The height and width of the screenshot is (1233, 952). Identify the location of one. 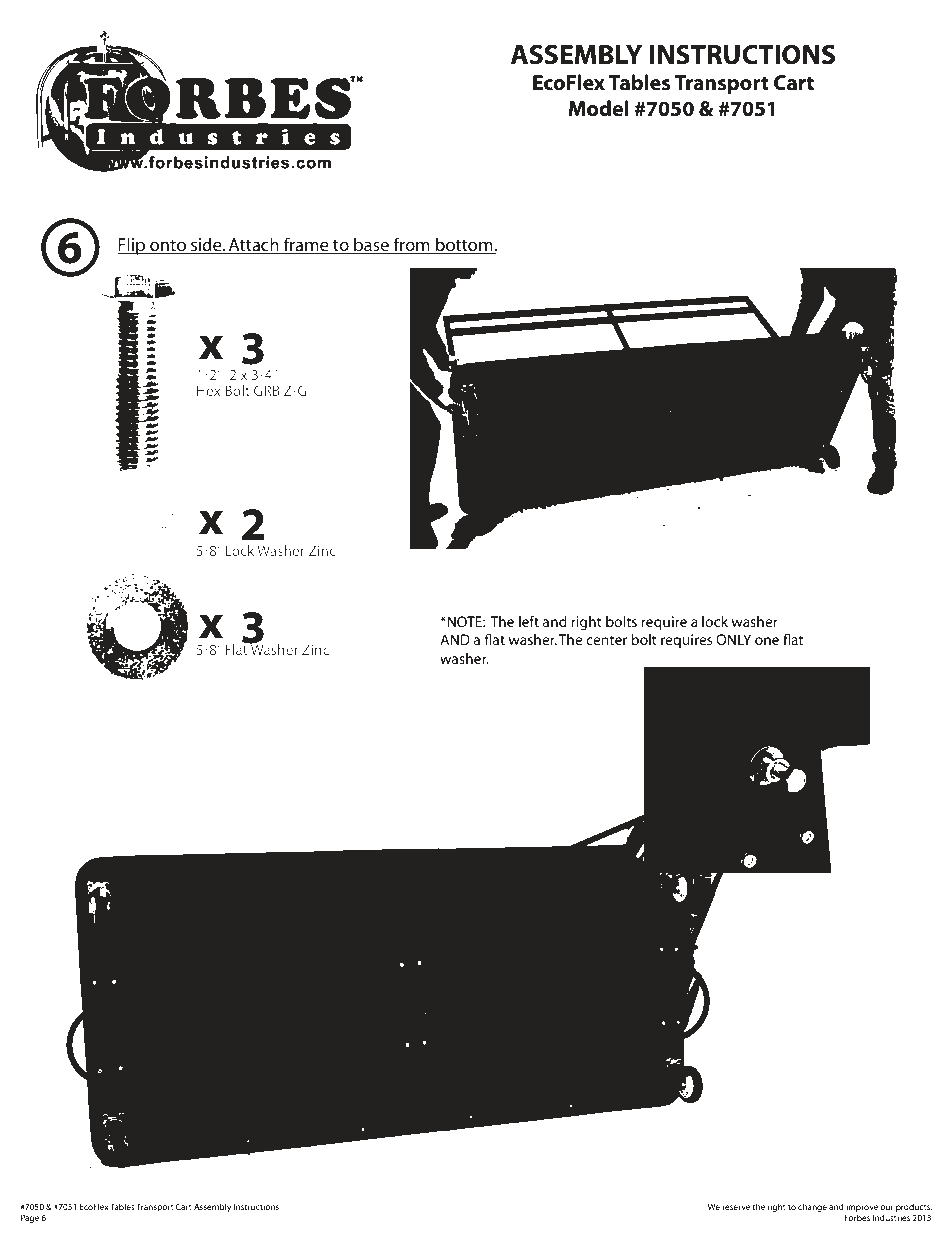
(767, 641).
